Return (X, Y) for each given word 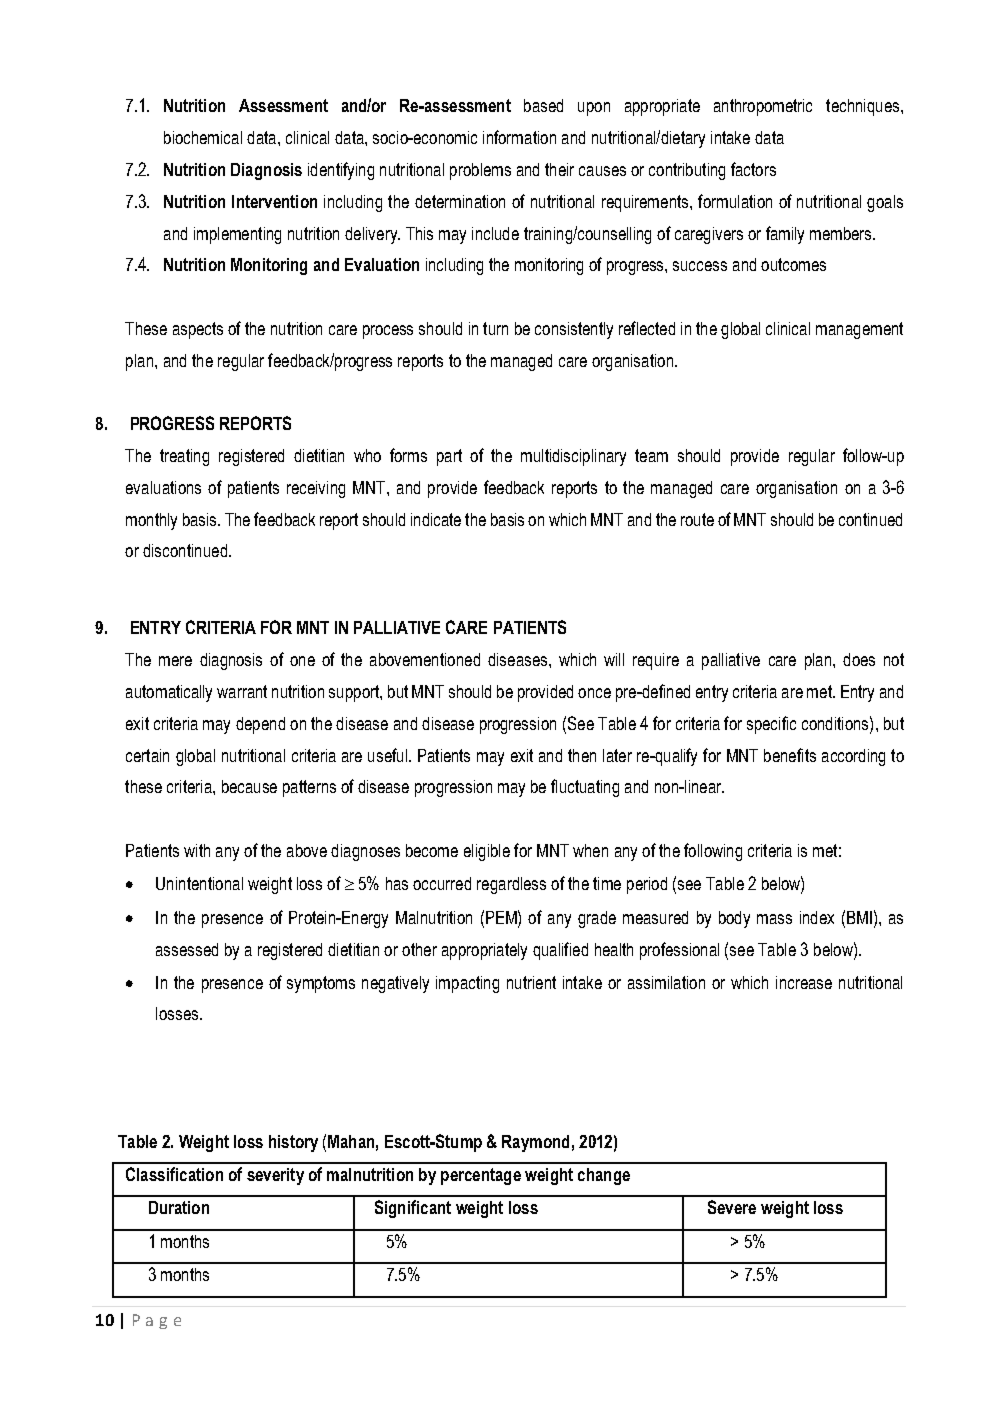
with (197, 850)
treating (184, 457)
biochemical (203, 137)
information (519, 137)
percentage (481, 1176)
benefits (790, 755)
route (697, 519)
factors (753, 169)
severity (275, 1176)
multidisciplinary (573, 457)
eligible (487, 852)
